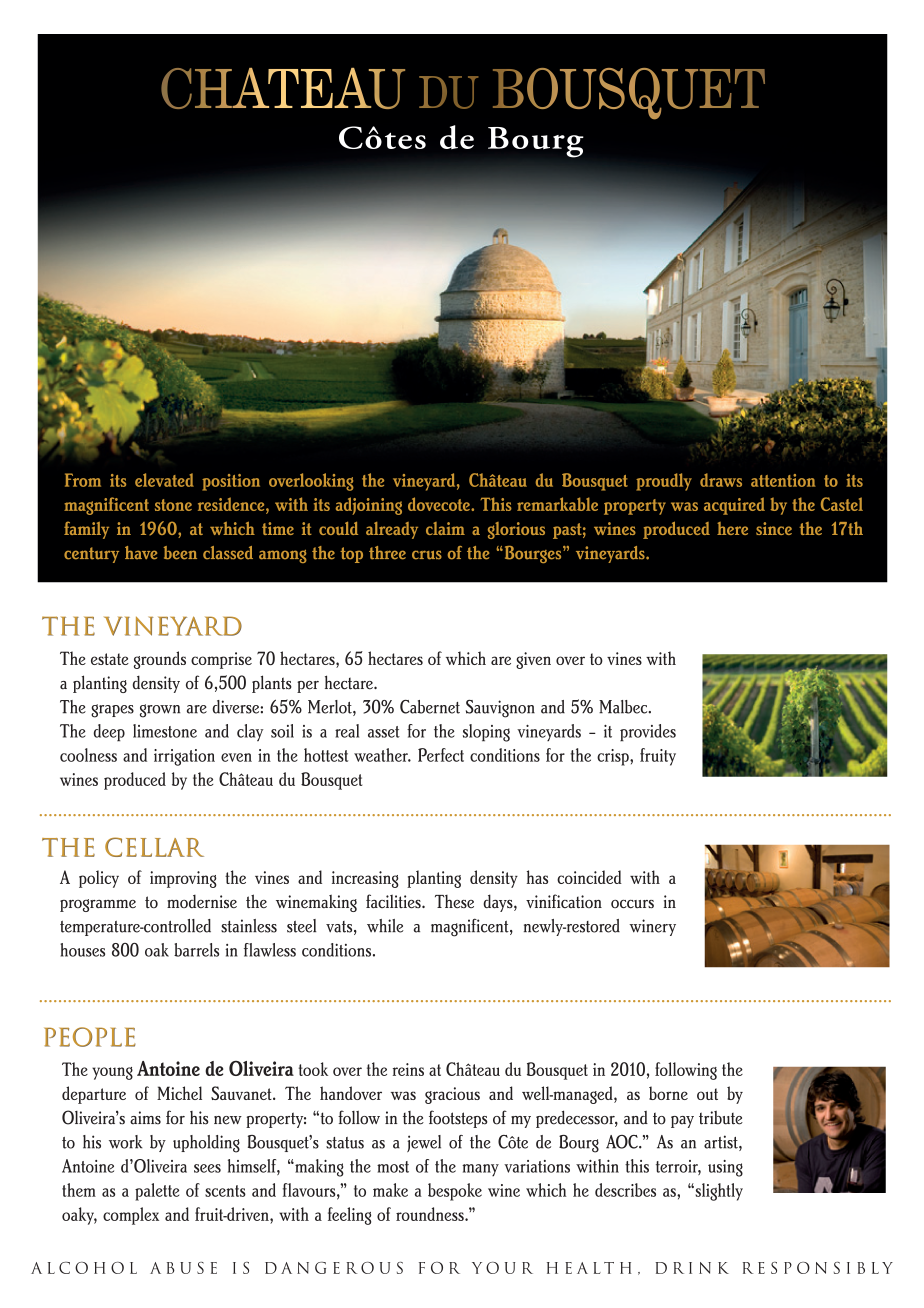 This screenshot has width=924, height=1308. What do you see at coordinates (648, 733) in the screenshot?
I see `provides` at bounding box center [648, 733].
